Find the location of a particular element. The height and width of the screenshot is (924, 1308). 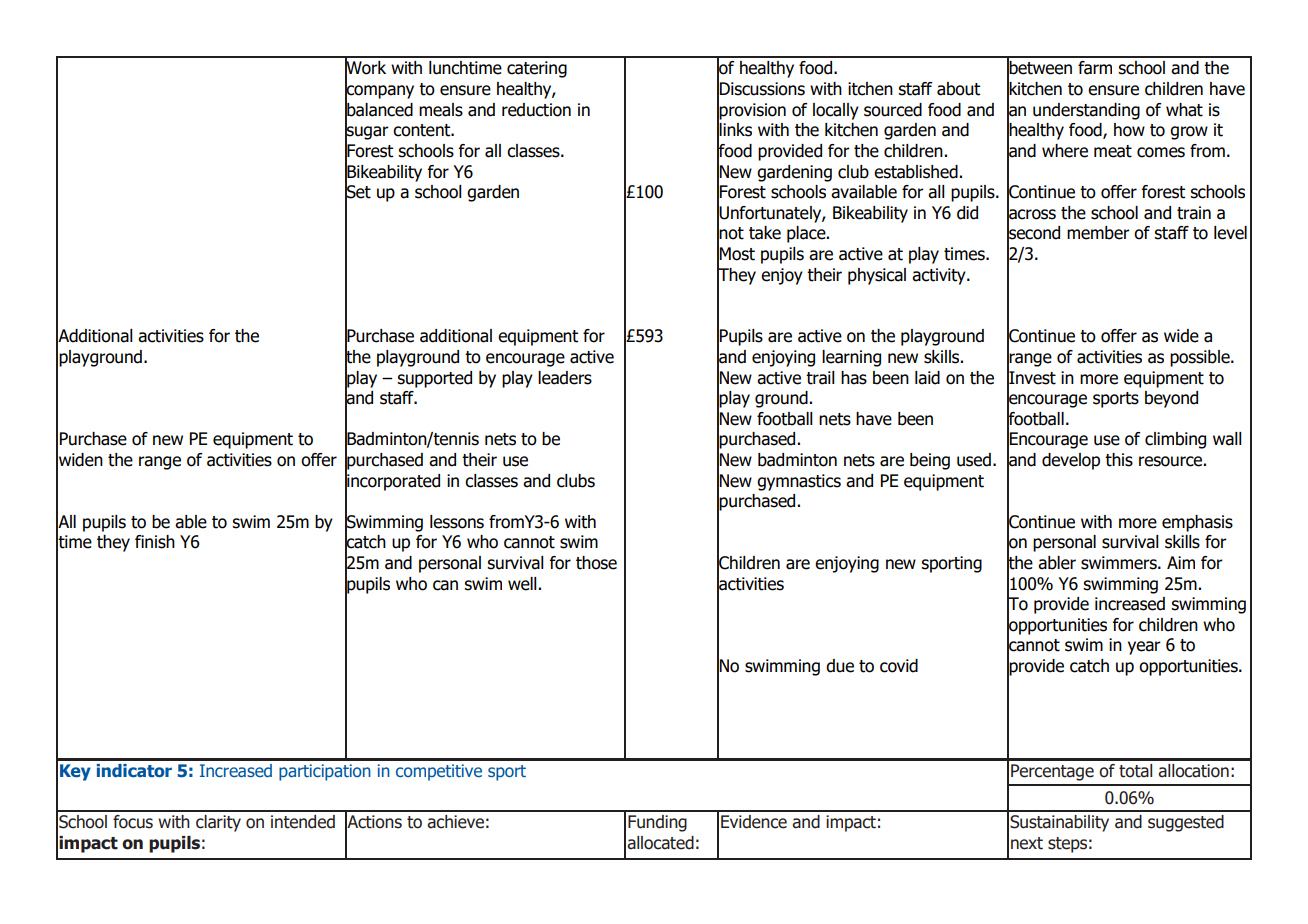

meals is located at coordinates (441, 110).
